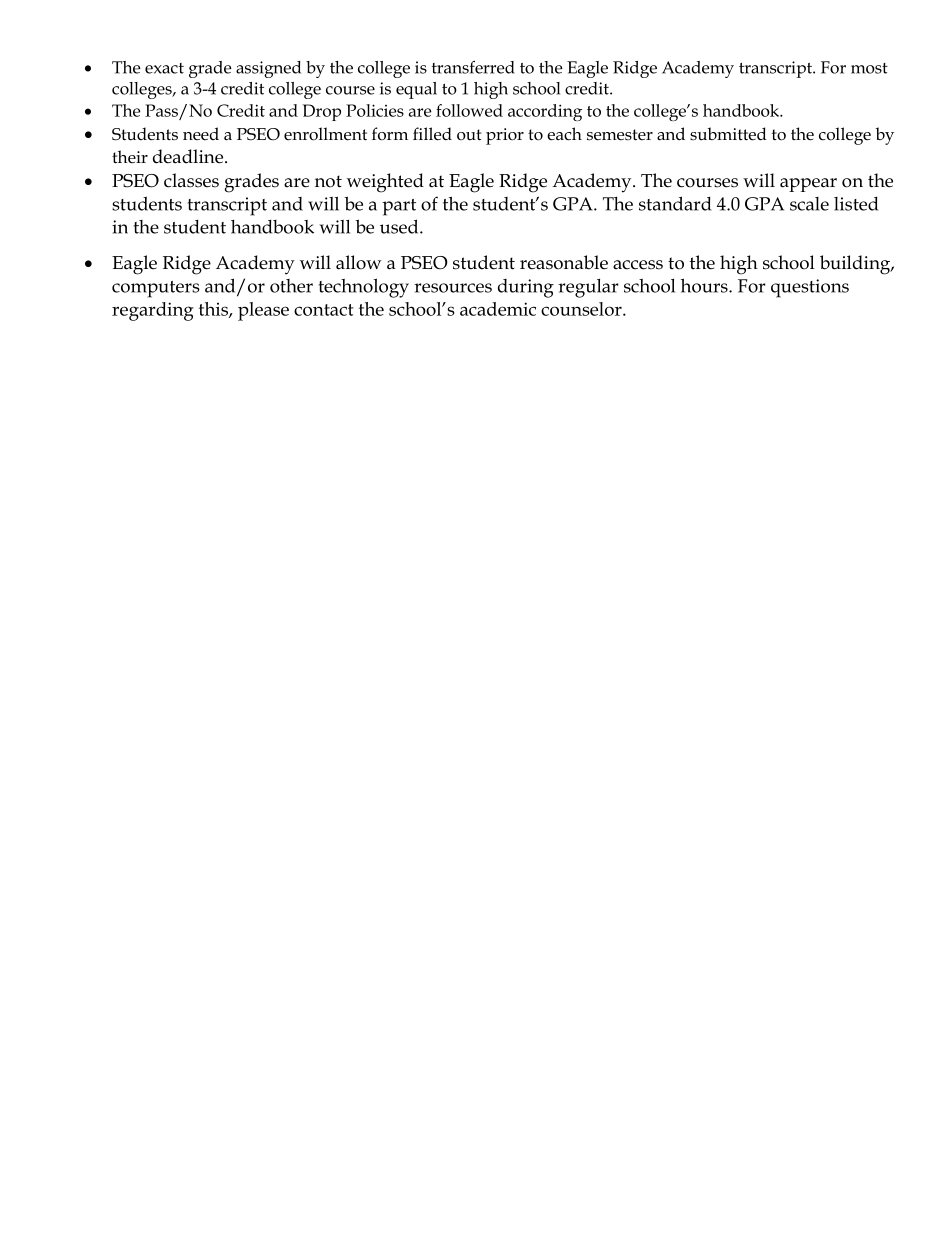 This screenshot has width=952, height=1233. Describe the element at coordinates (728, 134) in the screenshot. I see `submitted` at that location.
